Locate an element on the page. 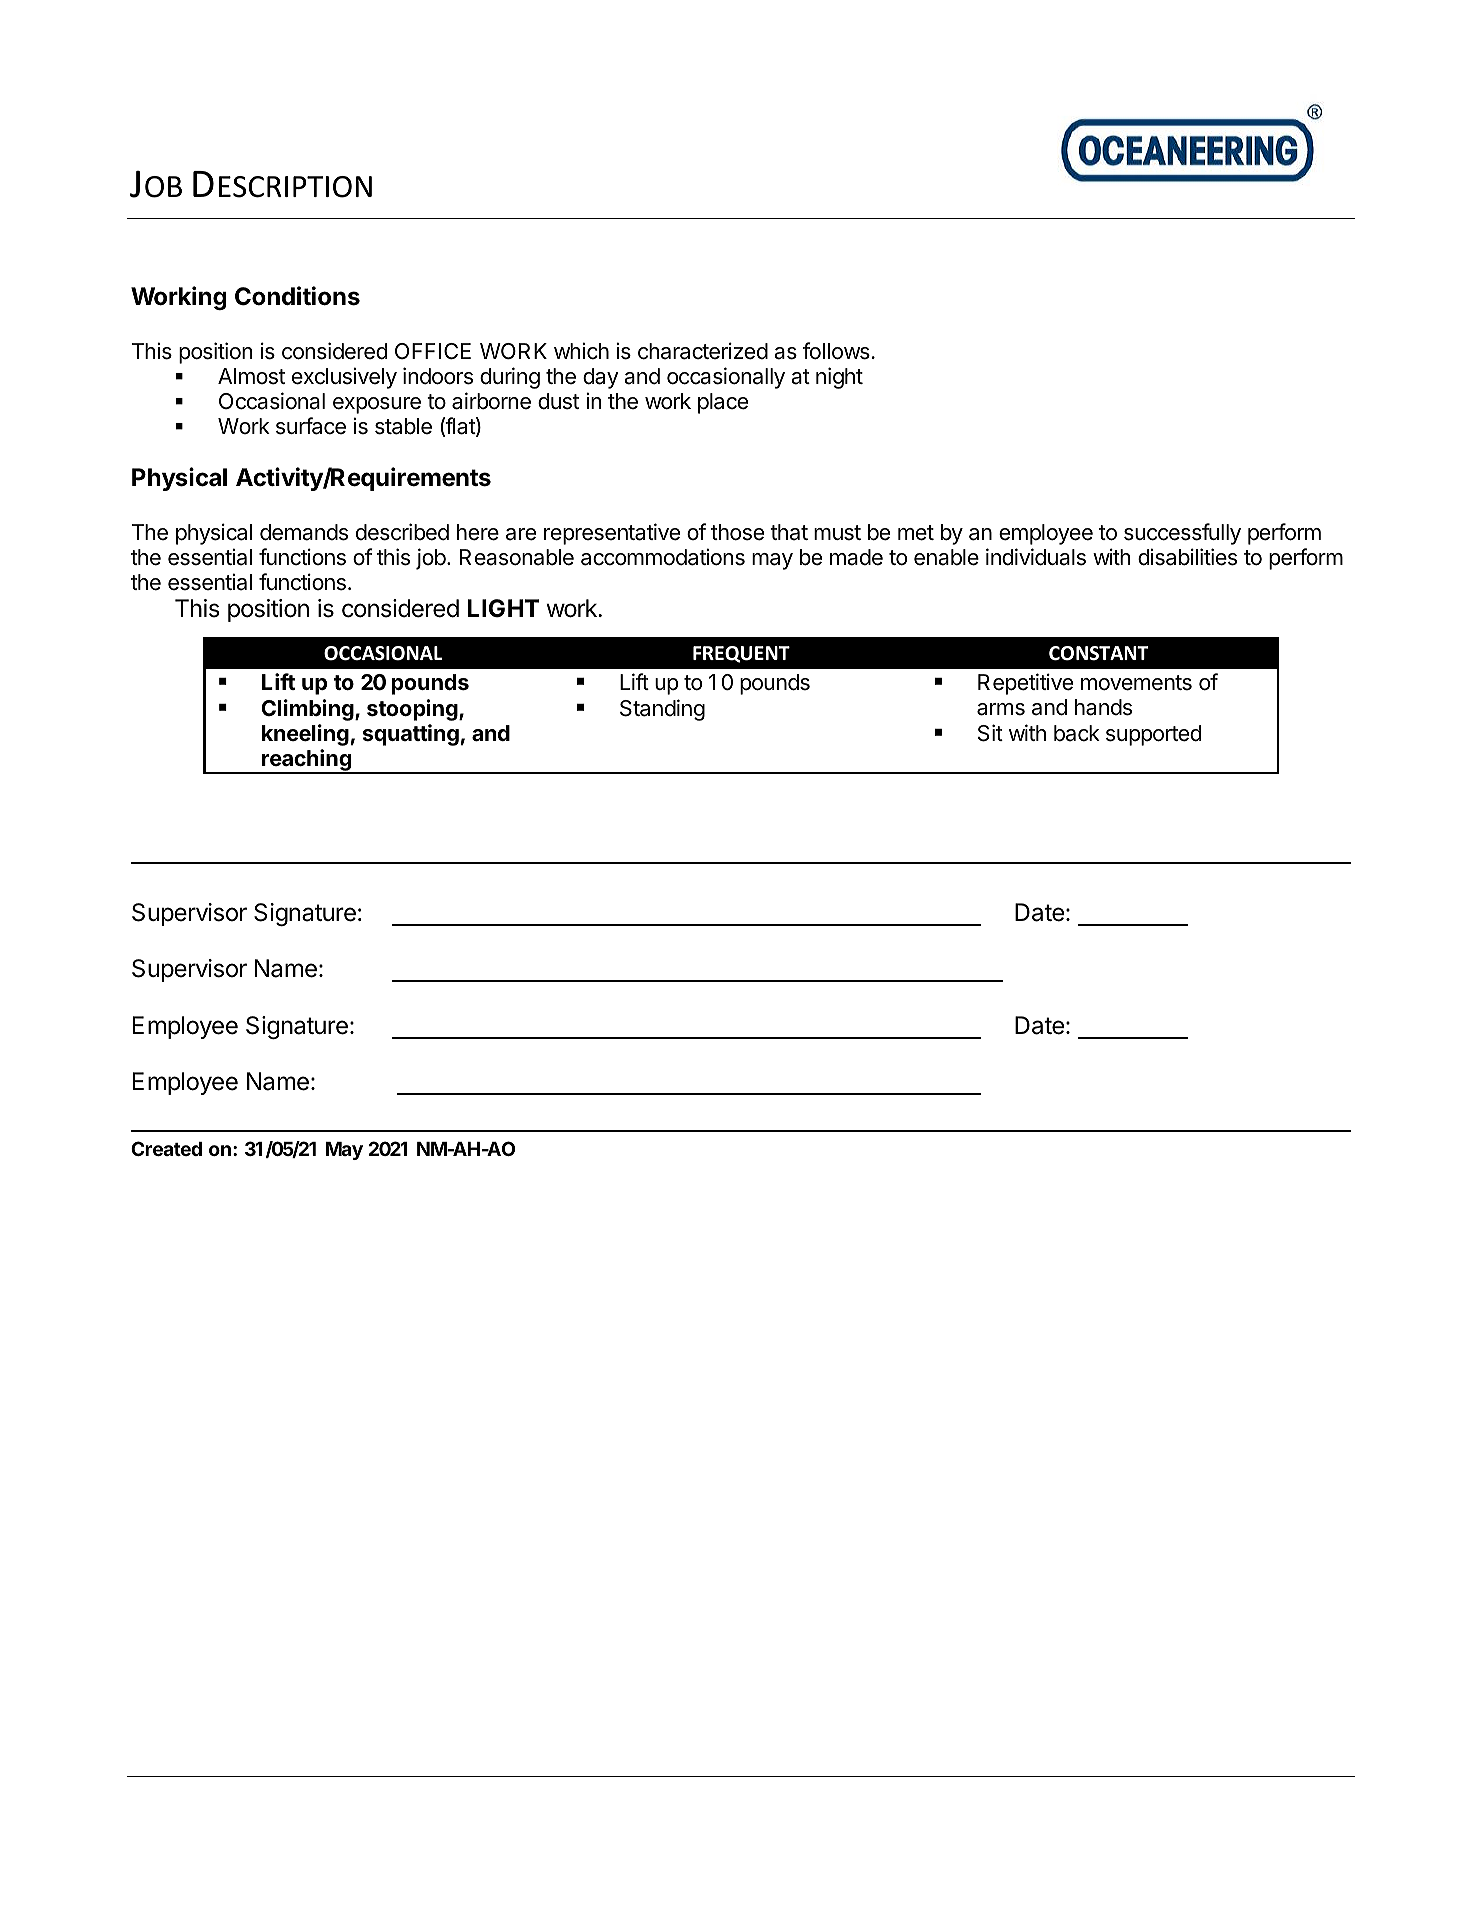 The height and width of the image is (1917, 1482). kneeling is located at coordinates (305, 735).
